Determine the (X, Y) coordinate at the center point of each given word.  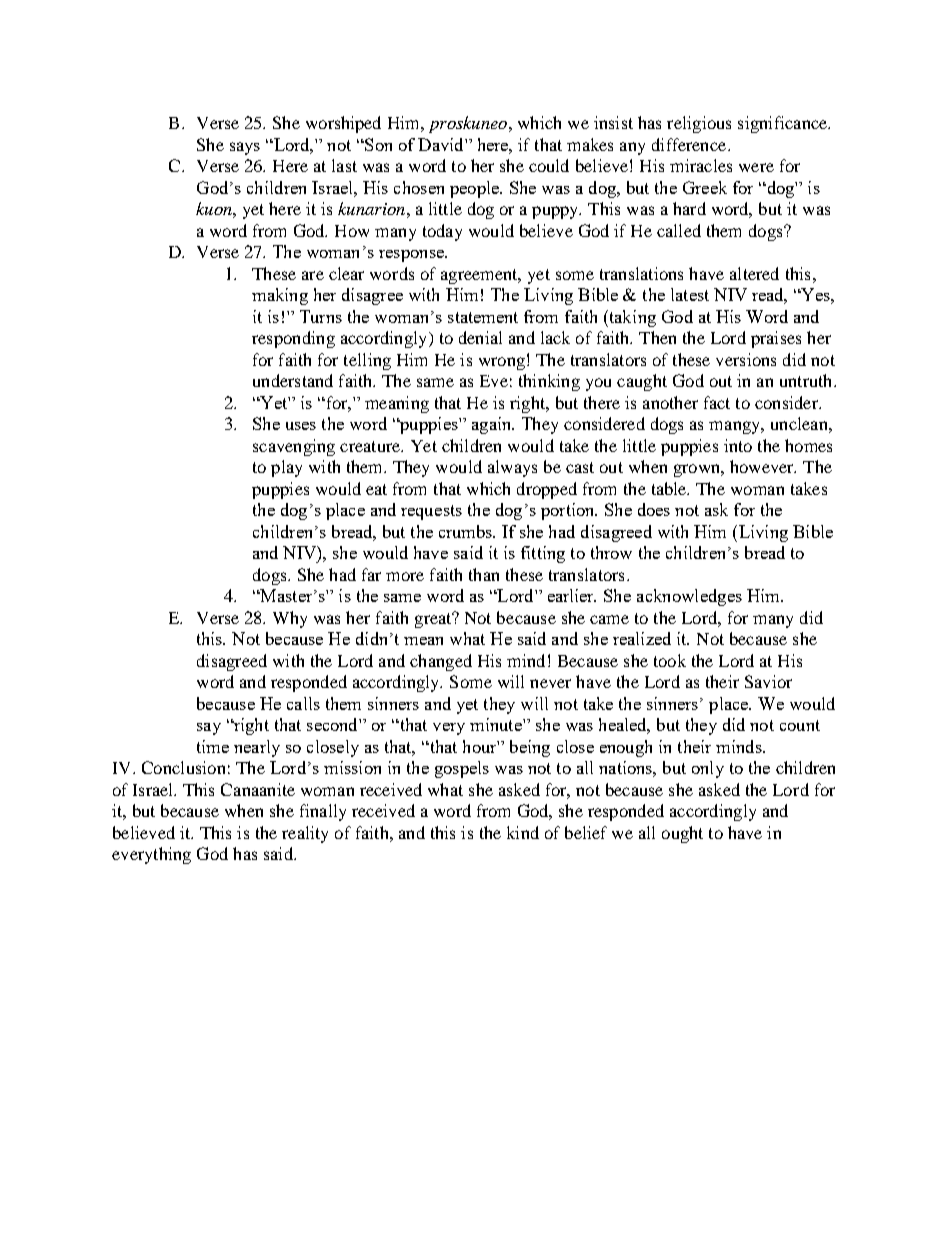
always (512, 468)
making (280, 296)
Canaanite (258, 789)
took (670, 660)
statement (483, 317)
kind (523, 832)
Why (290, 619)
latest (690, 294)
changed (441, 662)
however (763, 466)
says (245, 148)
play (286, 468)
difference (690, 144)
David (442, 144)
